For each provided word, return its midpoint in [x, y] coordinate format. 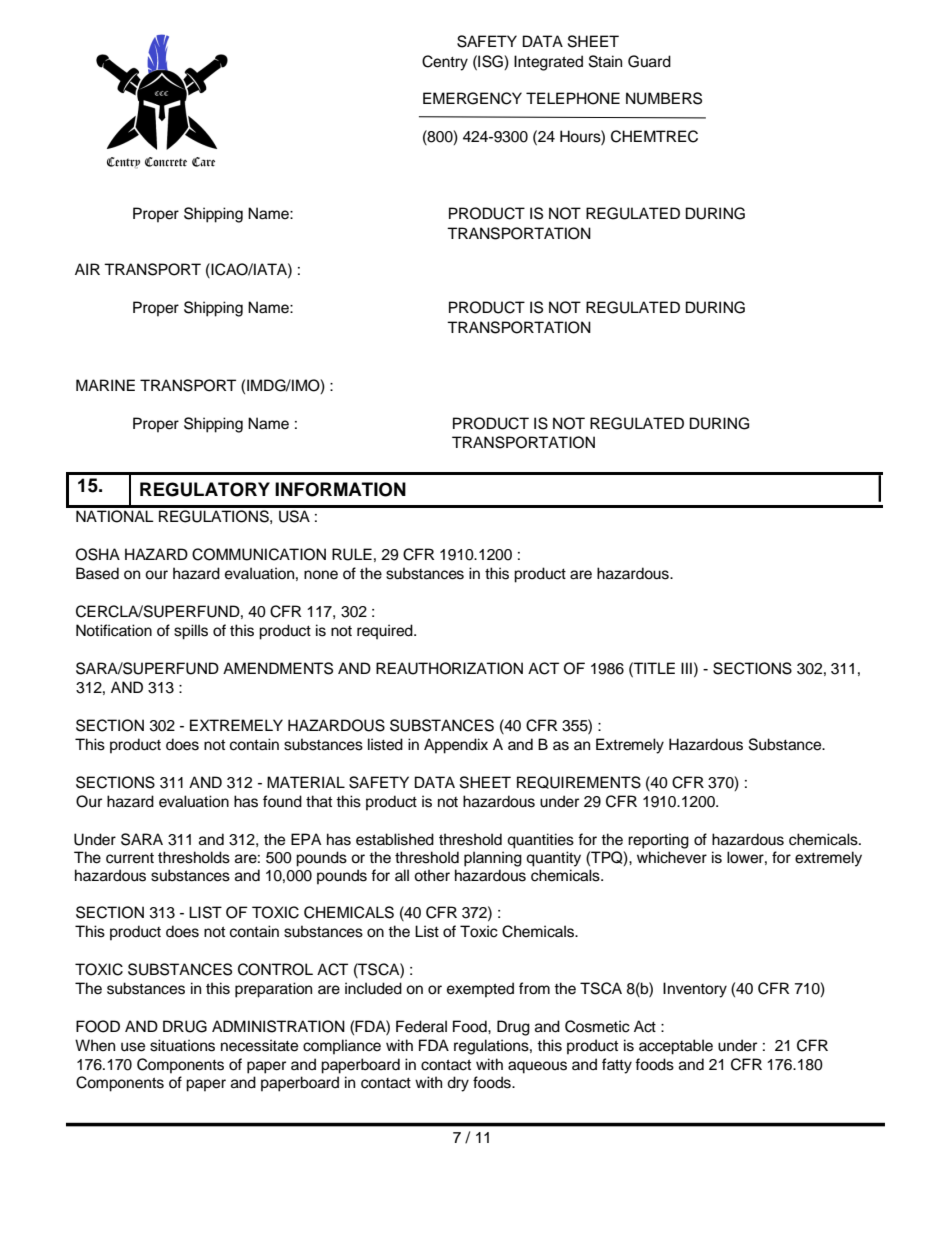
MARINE [105, 385]
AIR [87, 269]
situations [182, 1045]
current [130, 858]
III [686, 668]
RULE [352, 554]
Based [97, 573]
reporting [658, 841]
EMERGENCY [472, 98]
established [395, 839]
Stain [605, 61]
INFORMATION [340, 489]
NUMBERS [664, 98]
